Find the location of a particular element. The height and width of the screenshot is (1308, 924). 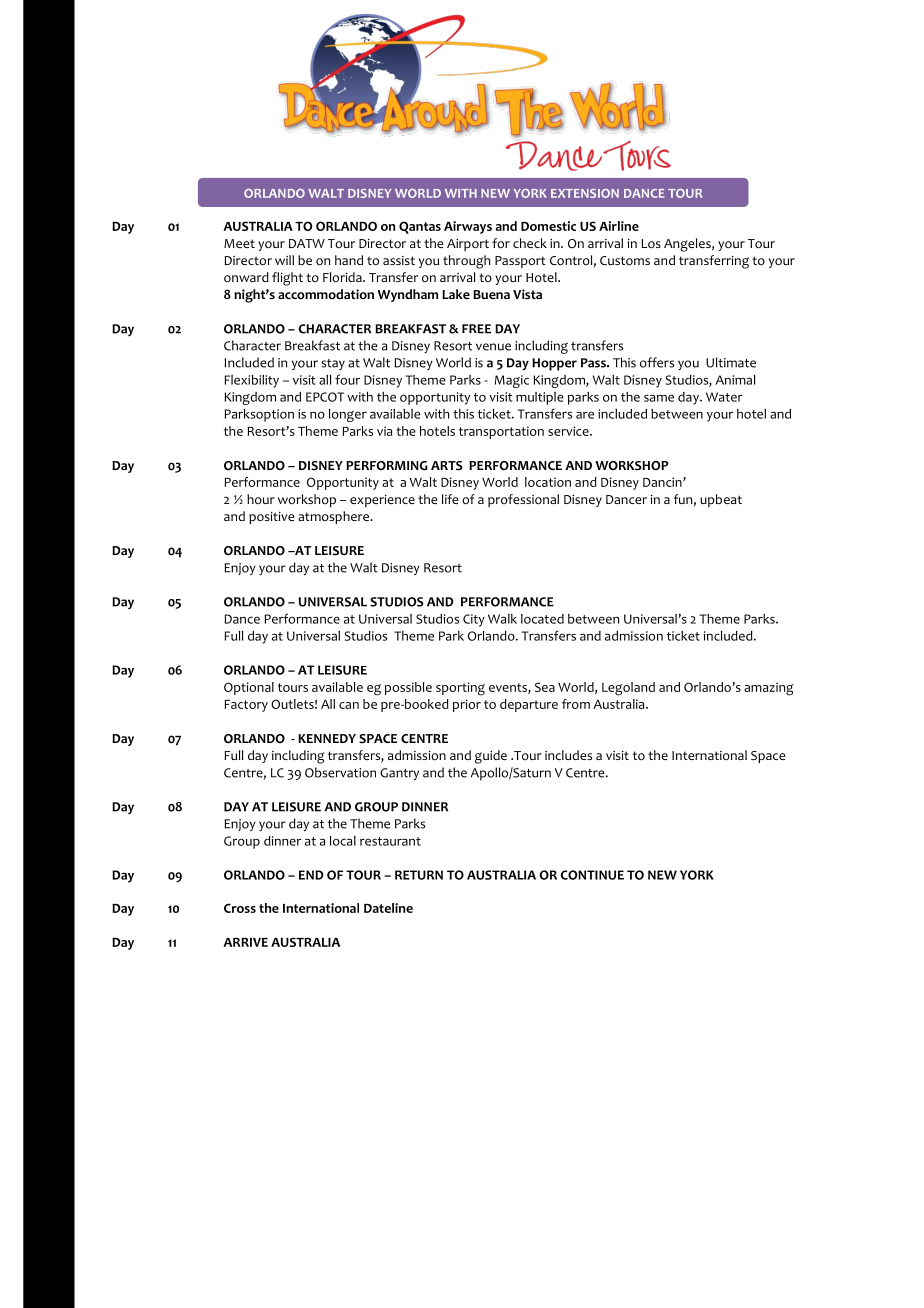

Airways is located at coordinates (468, 227).
